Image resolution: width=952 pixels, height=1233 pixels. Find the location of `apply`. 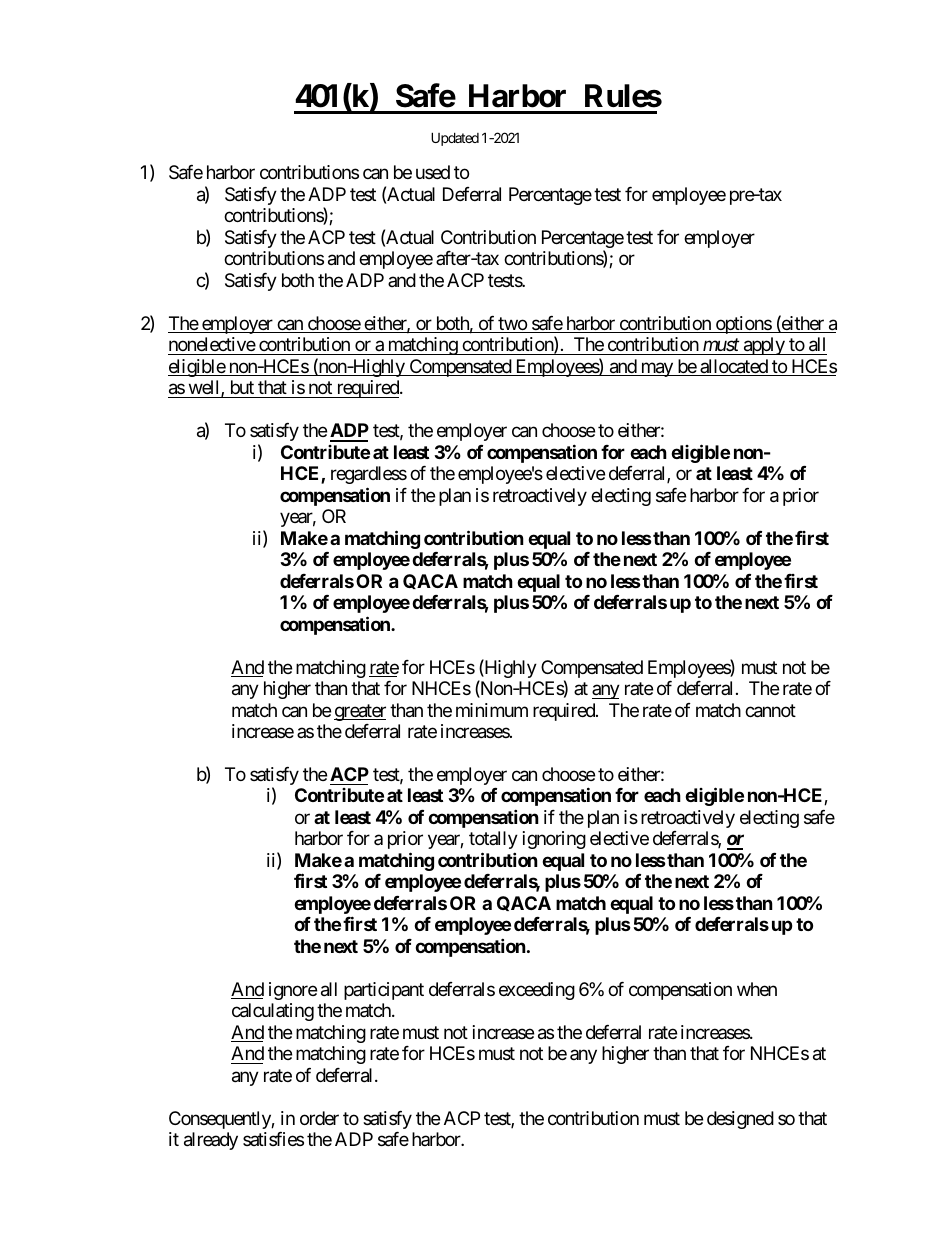

apply is located at coordinates (764, 346).
